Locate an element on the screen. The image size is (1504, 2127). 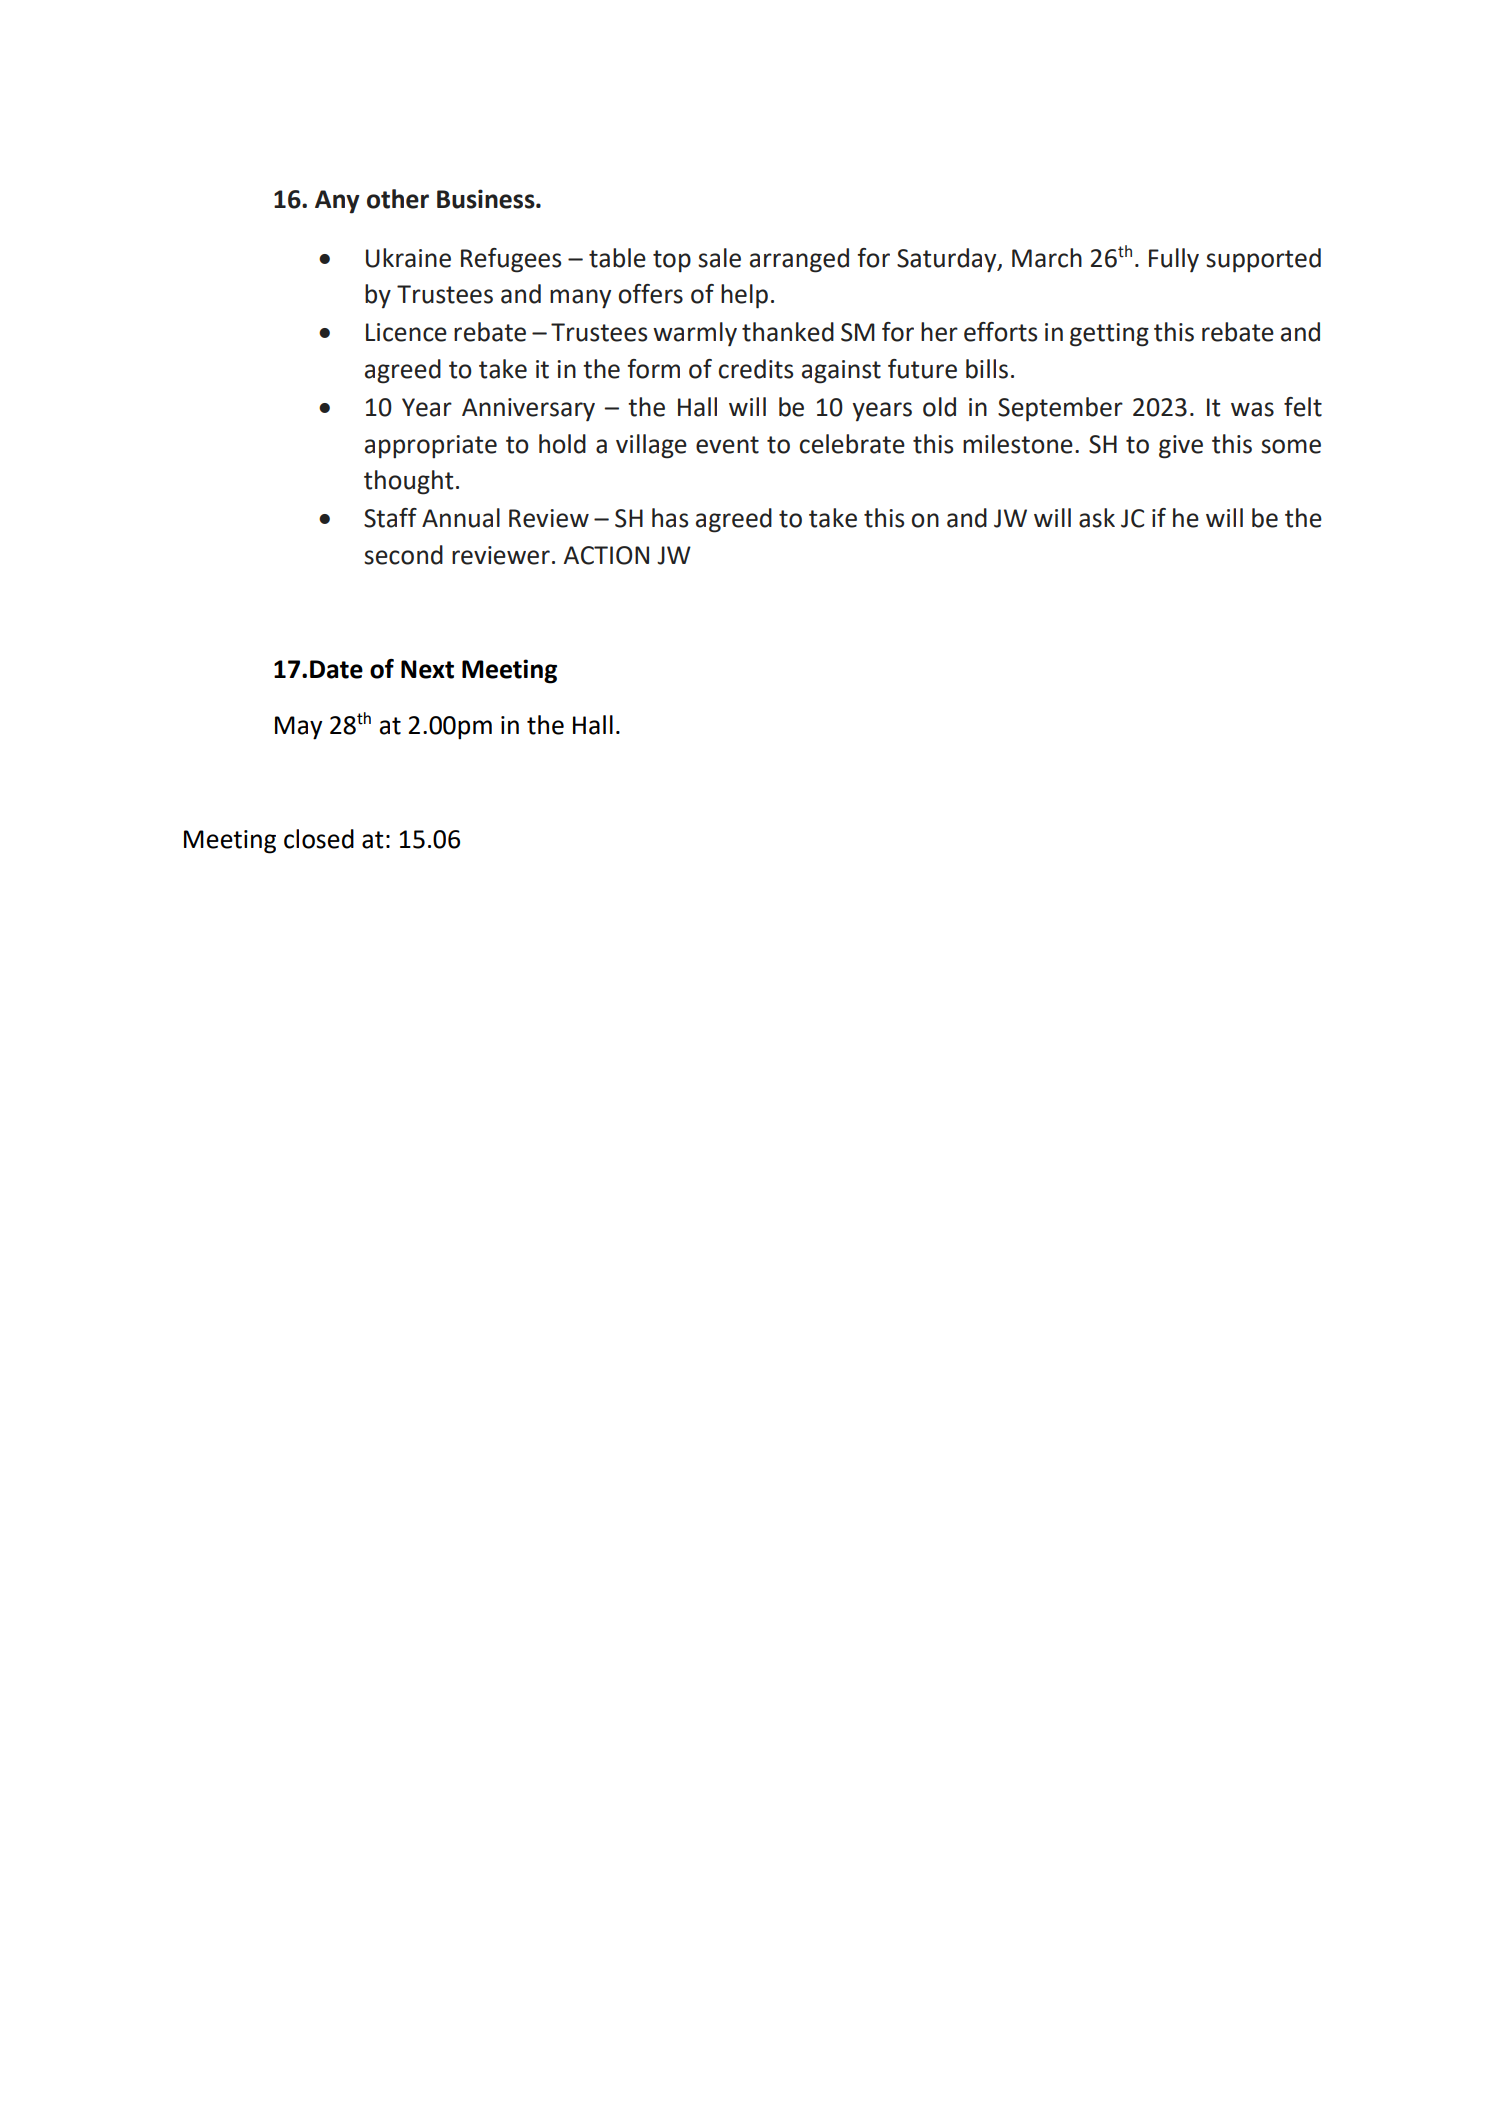
has is located at coordinates (670, 518).
